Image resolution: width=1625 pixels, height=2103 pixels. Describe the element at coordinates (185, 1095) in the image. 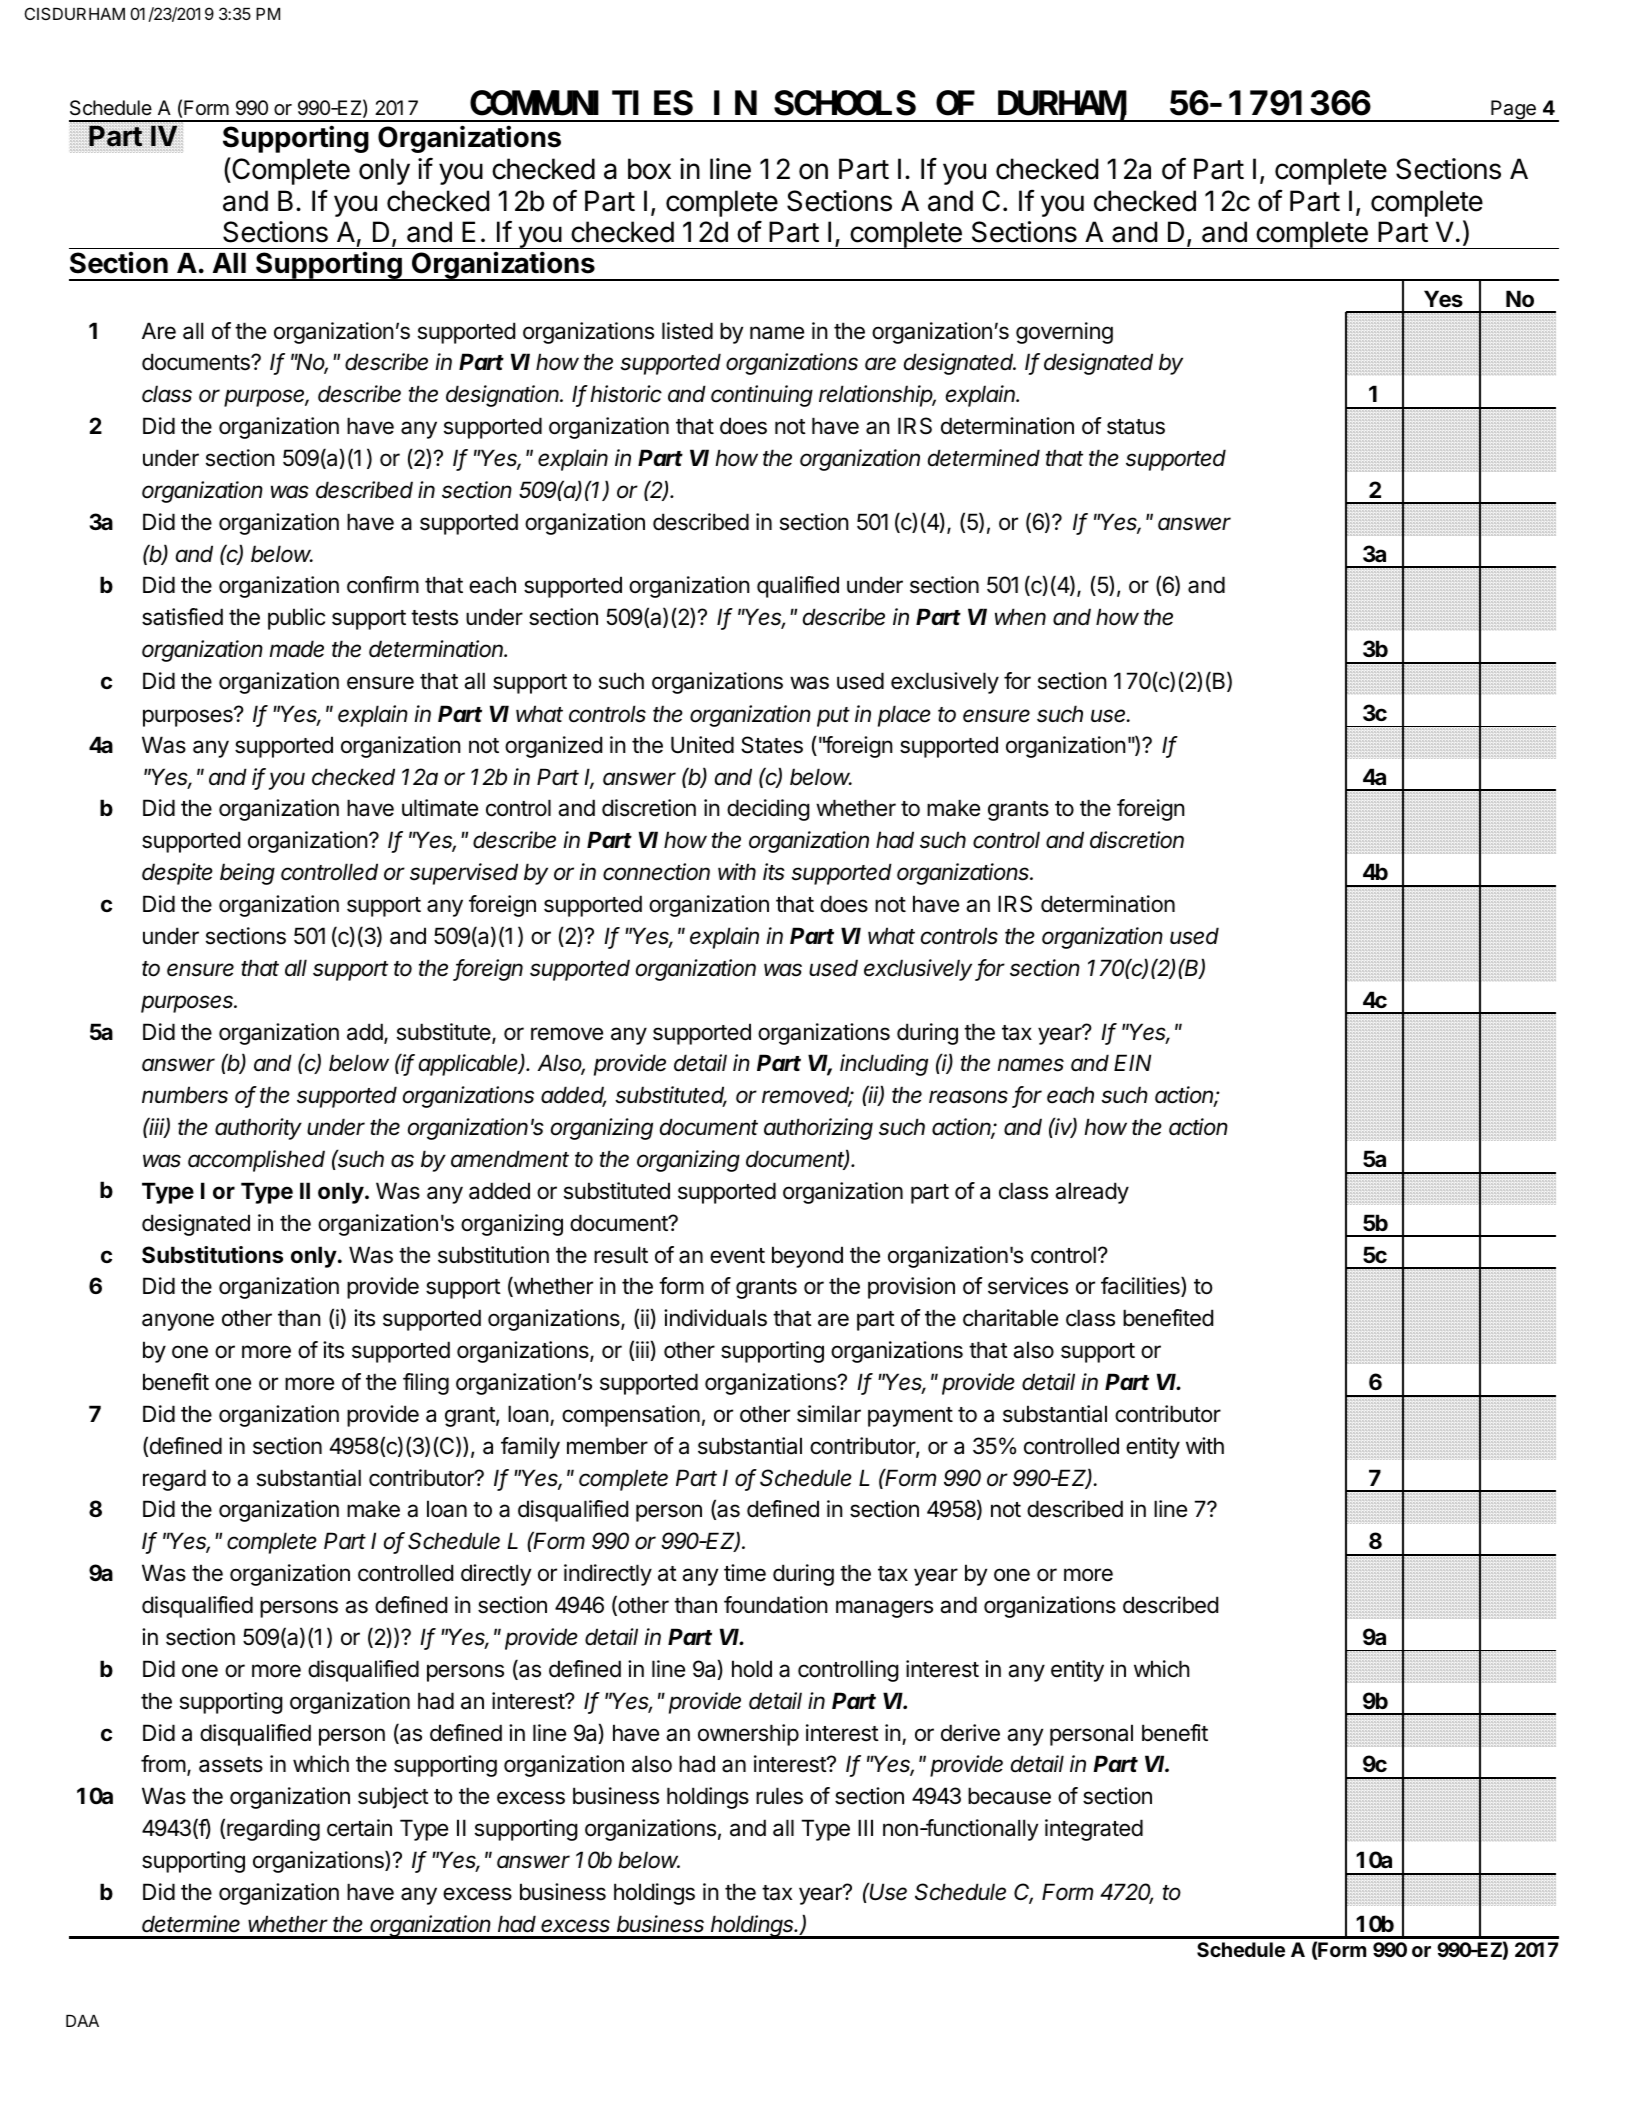

I see `numbers` at that location.
